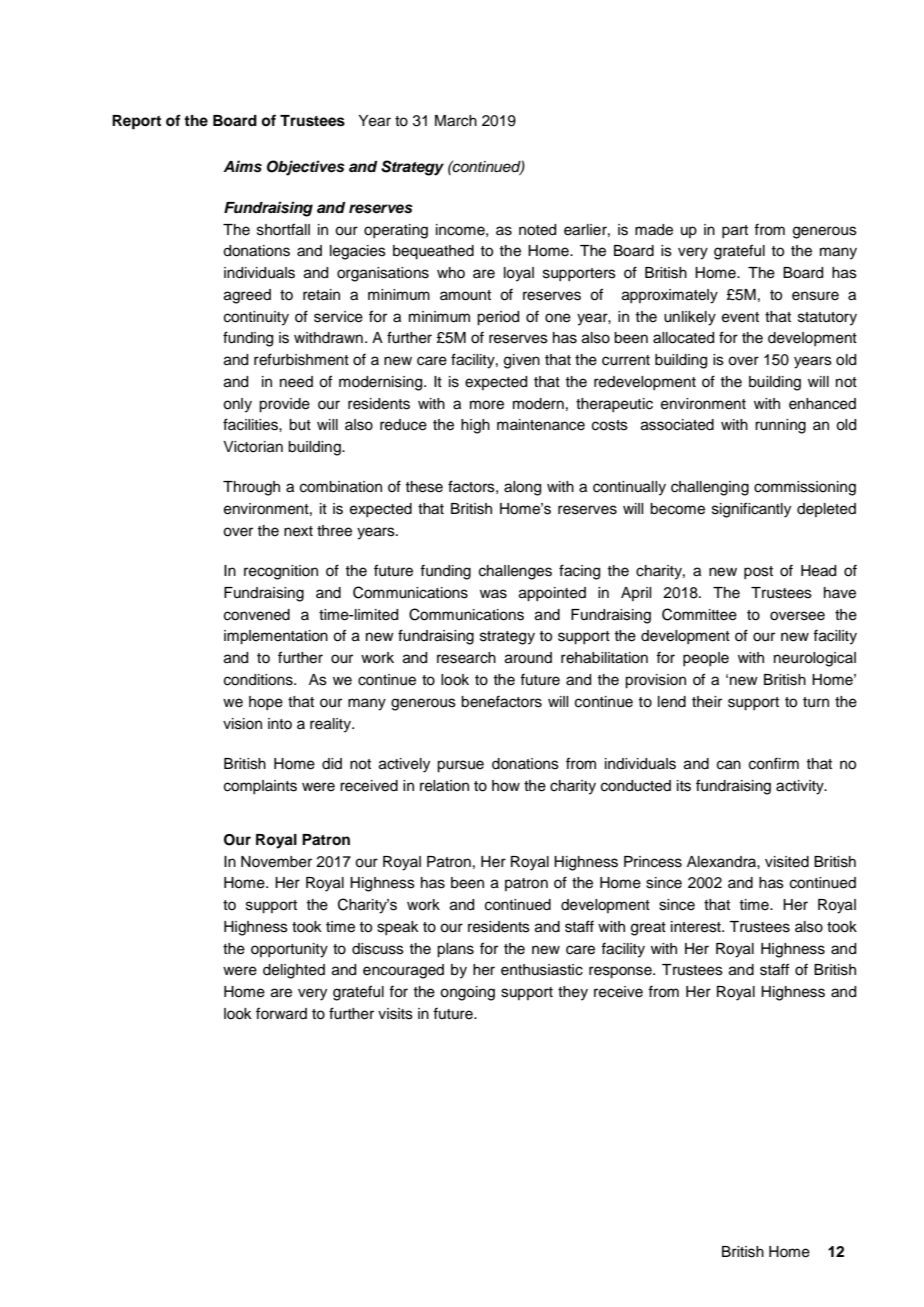 The image size is (924, 1307). What do you see at coordinates (697, 927) in the screenshot?
I see `interest` at bounding box center [697, 927].
